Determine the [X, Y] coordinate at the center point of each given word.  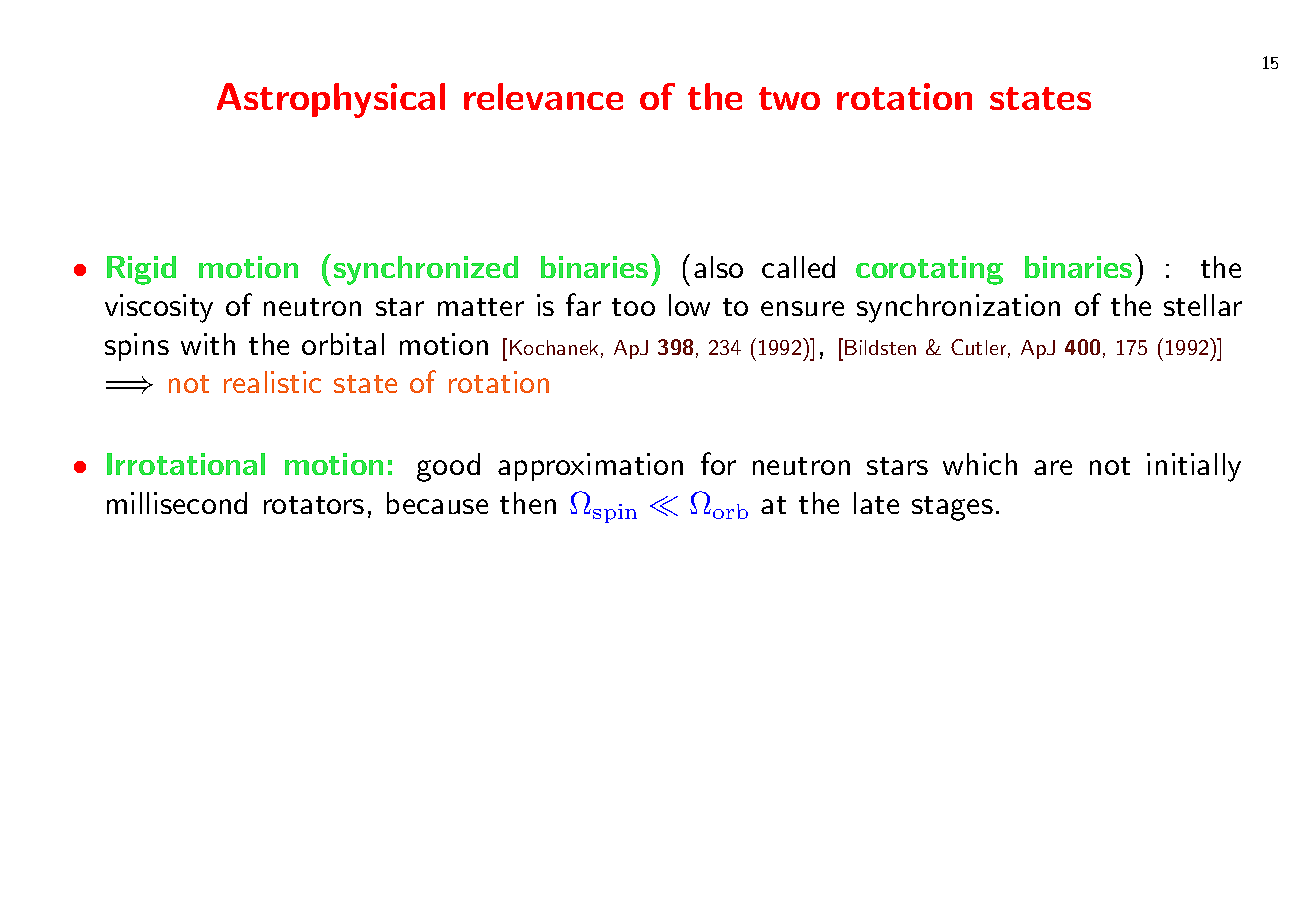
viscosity [159, 308]
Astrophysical [331, 100]
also [718, 267]
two [789, 98]
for [718, 463]
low [689, 305]
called [798, 267]
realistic [272, 382]
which [980, 464]
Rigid [141, 270]
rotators [314, 505]
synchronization [958, 308]
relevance [543, 96]
